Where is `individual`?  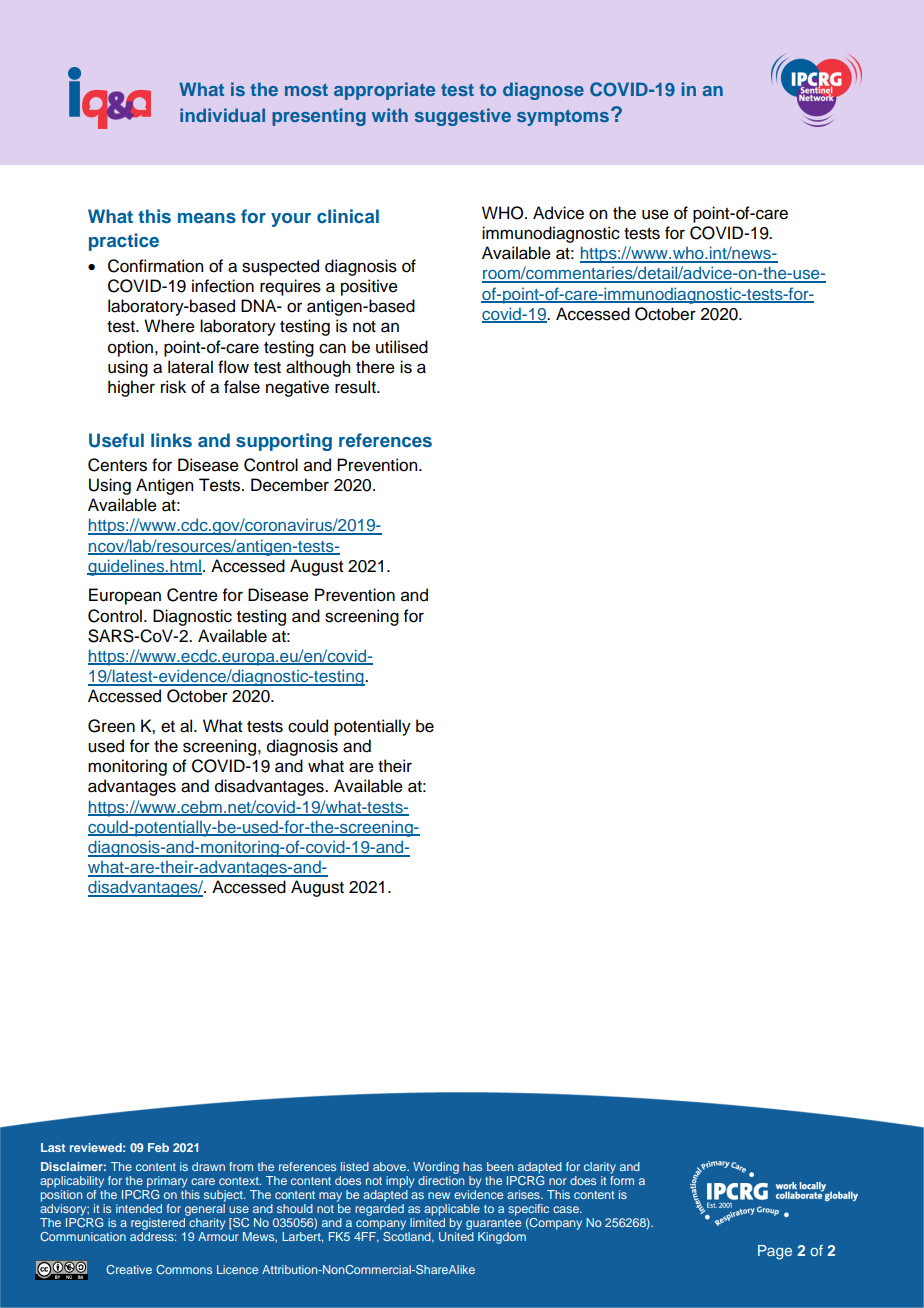
individual is located at coordinates (222, 115).
